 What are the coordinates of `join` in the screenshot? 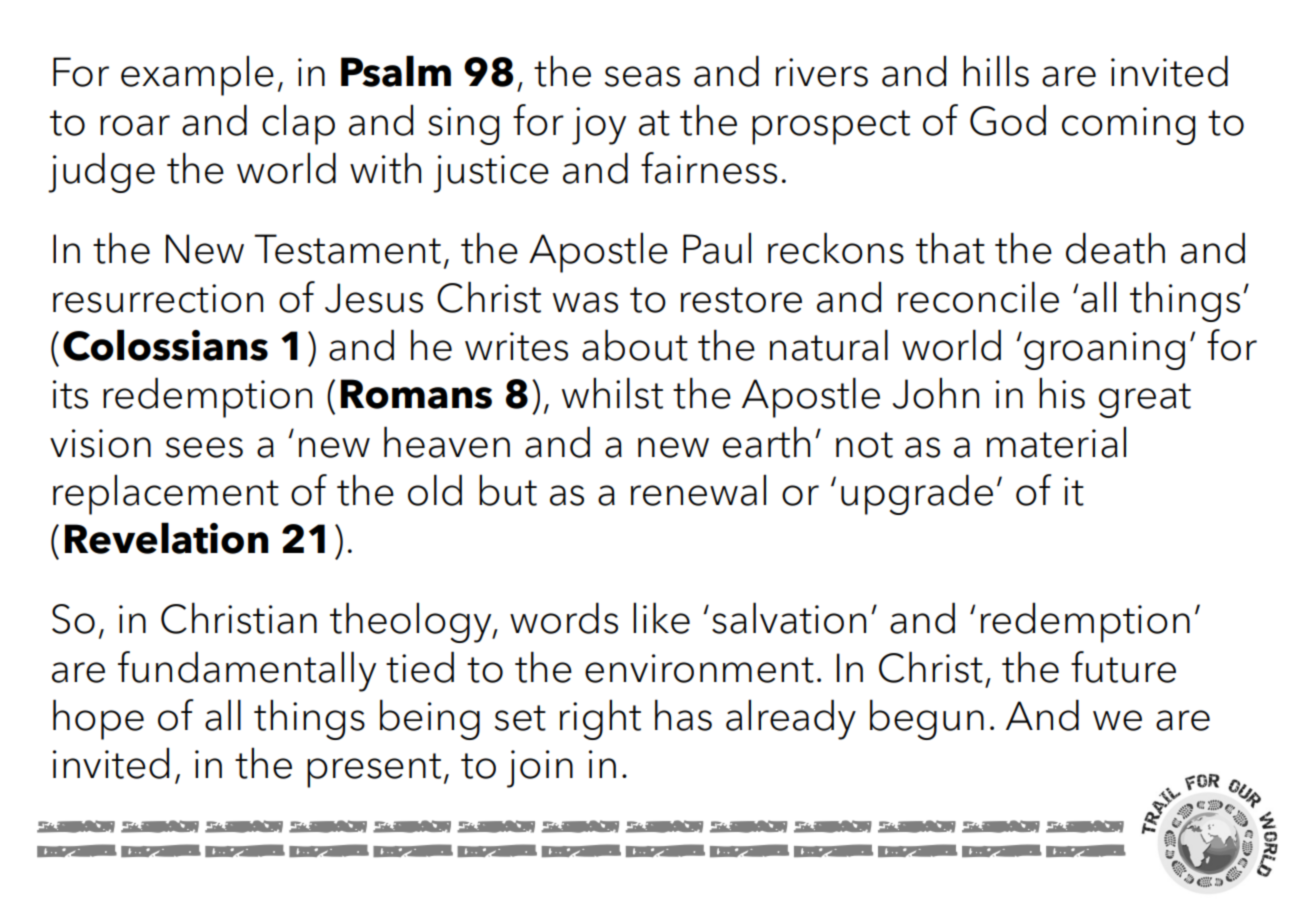 It's located at (540, 769).
